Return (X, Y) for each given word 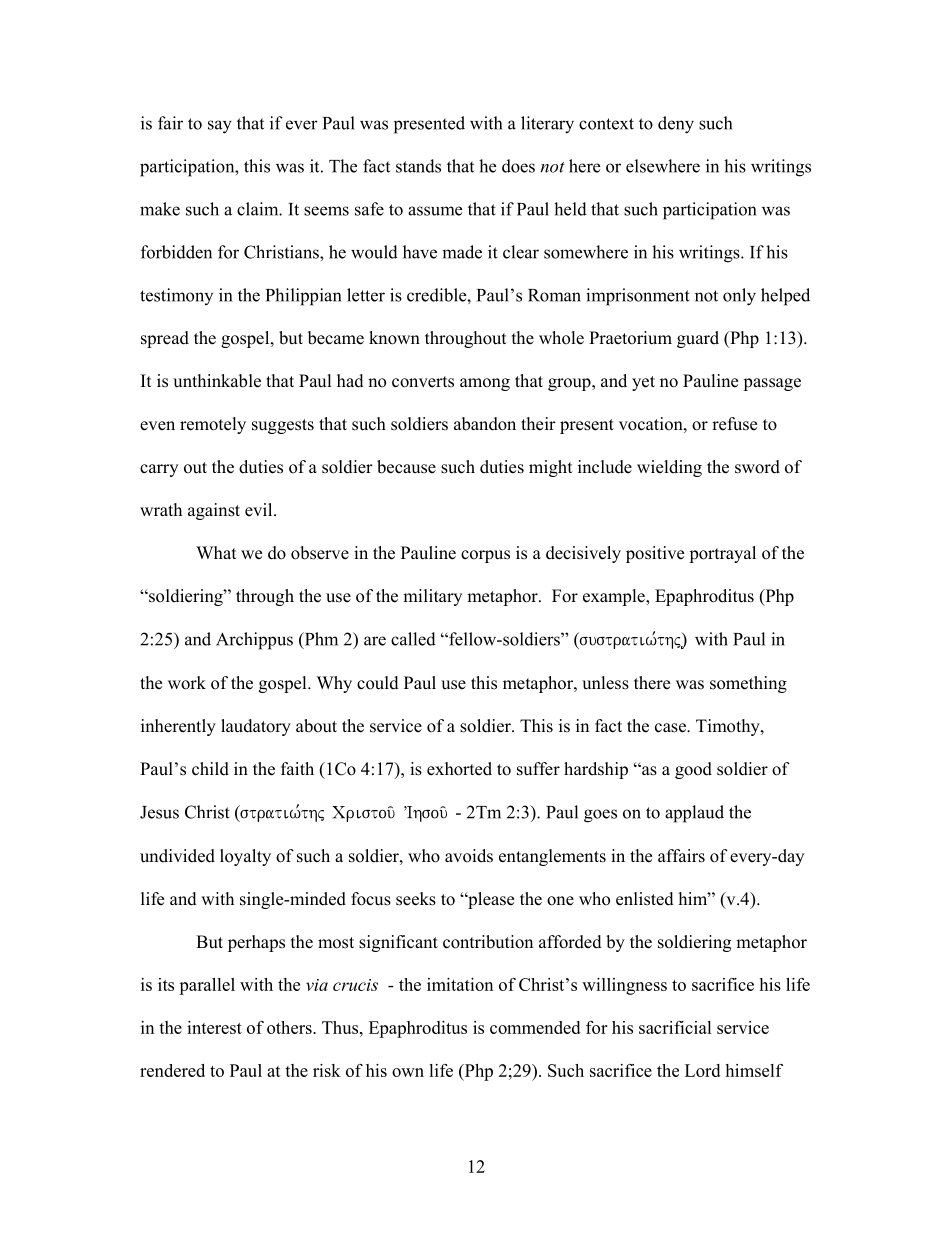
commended (535, 1027)
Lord (702, 1070)
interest (214, 1027)
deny (676, 125)
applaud (694, 814)
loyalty (245, 857)
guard (698, 339)
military (432, 597)
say (220, 127)
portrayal (722, 554)
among (485, 384)
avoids (469, 856)
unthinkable (217, 381)
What (216, 552)
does (518, 166)
